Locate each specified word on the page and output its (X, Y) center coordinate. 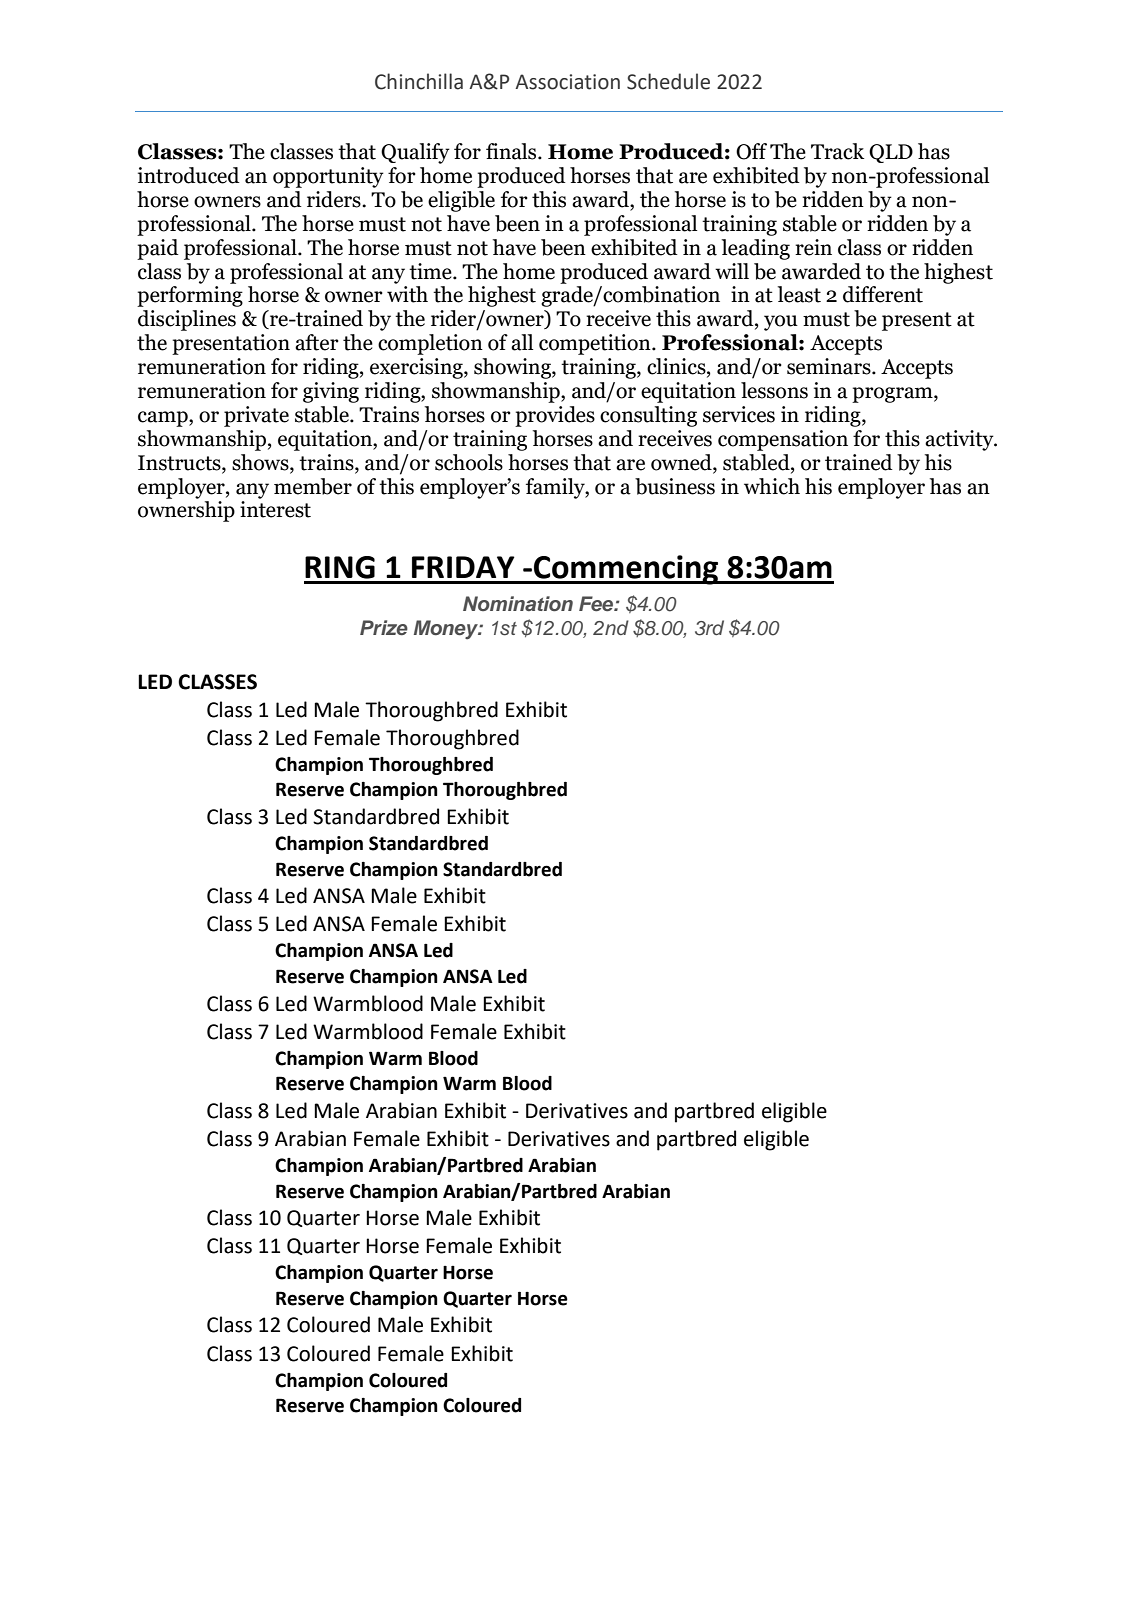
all (522, 342)
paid (158, 249)
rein (813, 247)
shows (261, 462)
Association (567, 82)
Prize (384, 627)
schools (469, 462)
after (317, 342)
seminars (830, 366)
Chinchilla (419, 81)
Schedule (668, 81)
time (431, 271)
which (772, 486)
